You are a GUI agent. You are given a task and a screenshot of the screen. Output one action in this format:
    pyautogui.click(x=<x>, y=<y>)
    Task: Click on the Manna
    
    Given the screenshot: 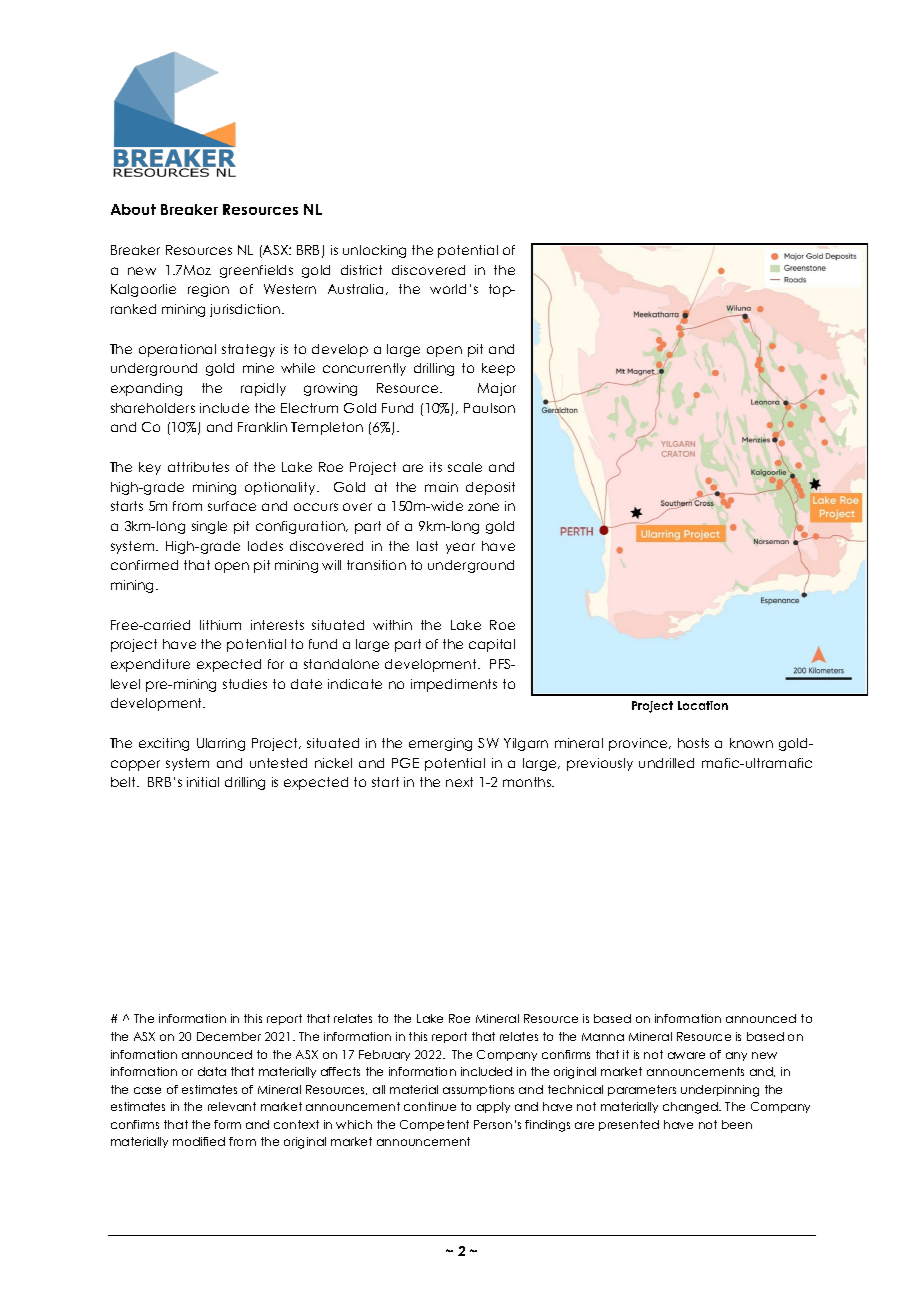 What is the action you would take?
    pyautogui.click(x=603, y=1037)
